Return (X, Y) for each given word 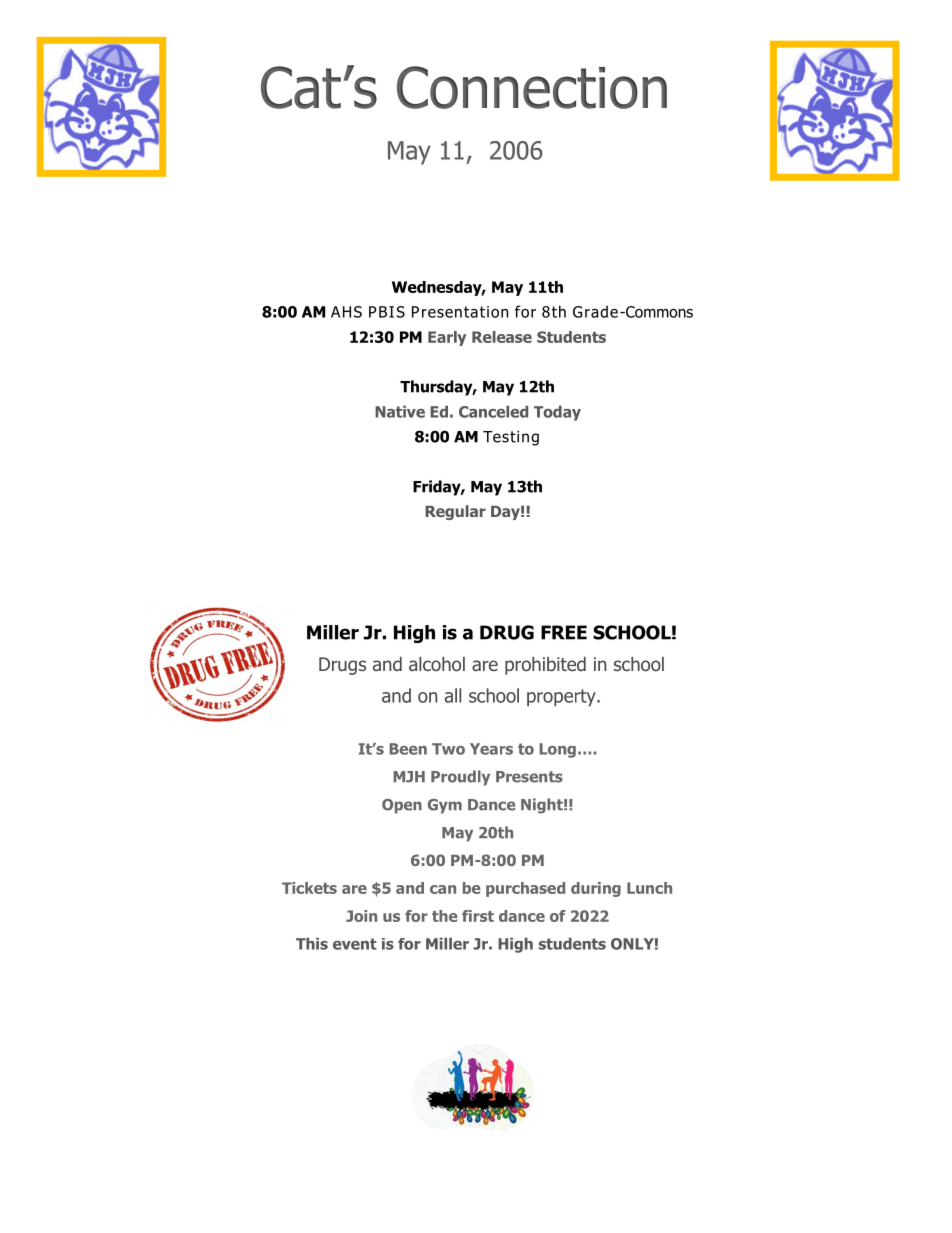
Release (502, 337)
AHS (346, 312)
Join (361, 916)
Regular (455, 512)
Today (557, 413)
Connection (532, 87)
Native (400, 412)
